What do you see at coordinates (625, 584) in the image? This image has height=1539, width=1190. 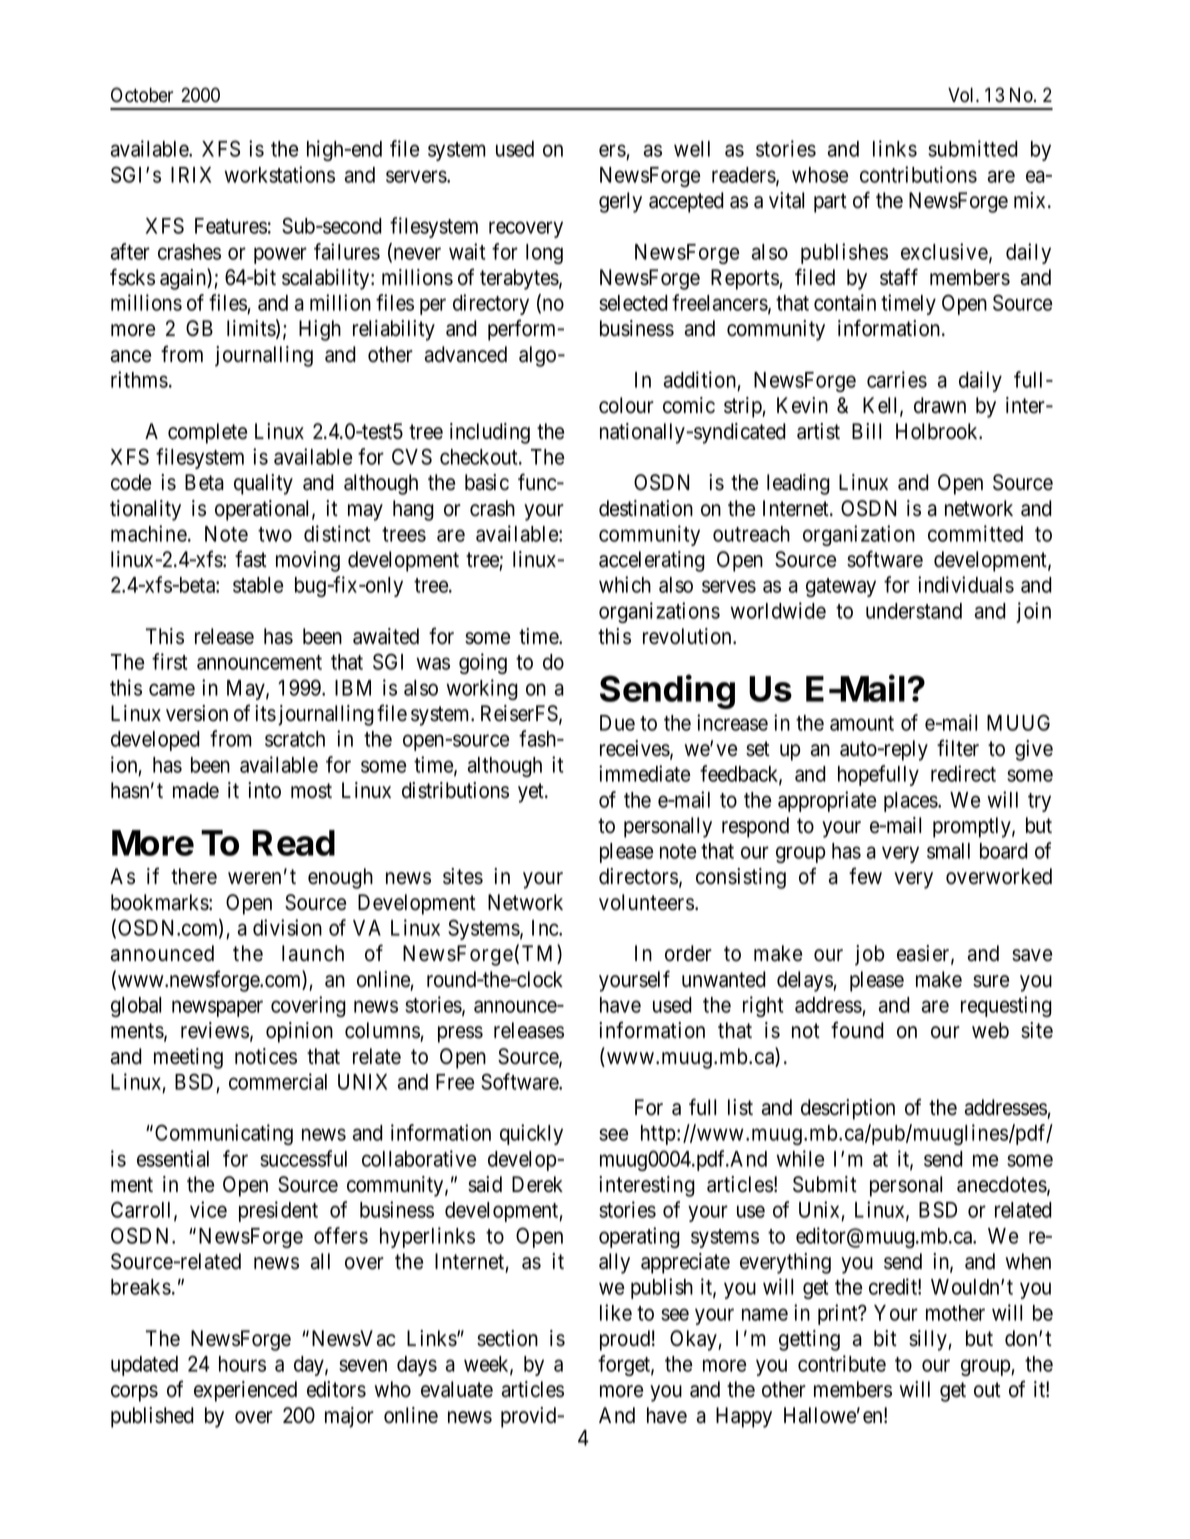 I see `which` at bounding box center [625, 584].
